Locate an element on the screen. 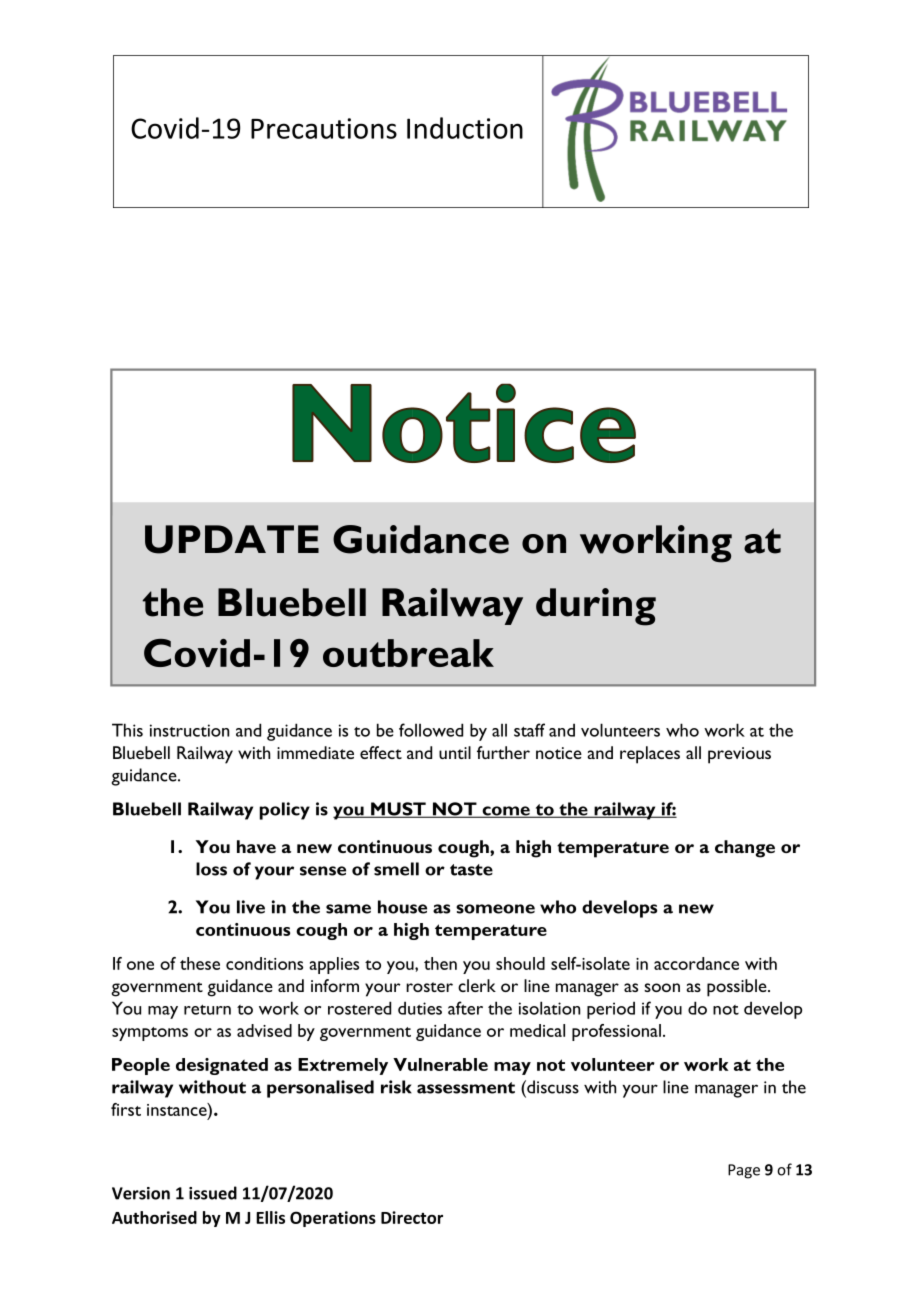 The width and height of the screenshot is (924, 1308). outbreak is located at coordinates (408, 653).
